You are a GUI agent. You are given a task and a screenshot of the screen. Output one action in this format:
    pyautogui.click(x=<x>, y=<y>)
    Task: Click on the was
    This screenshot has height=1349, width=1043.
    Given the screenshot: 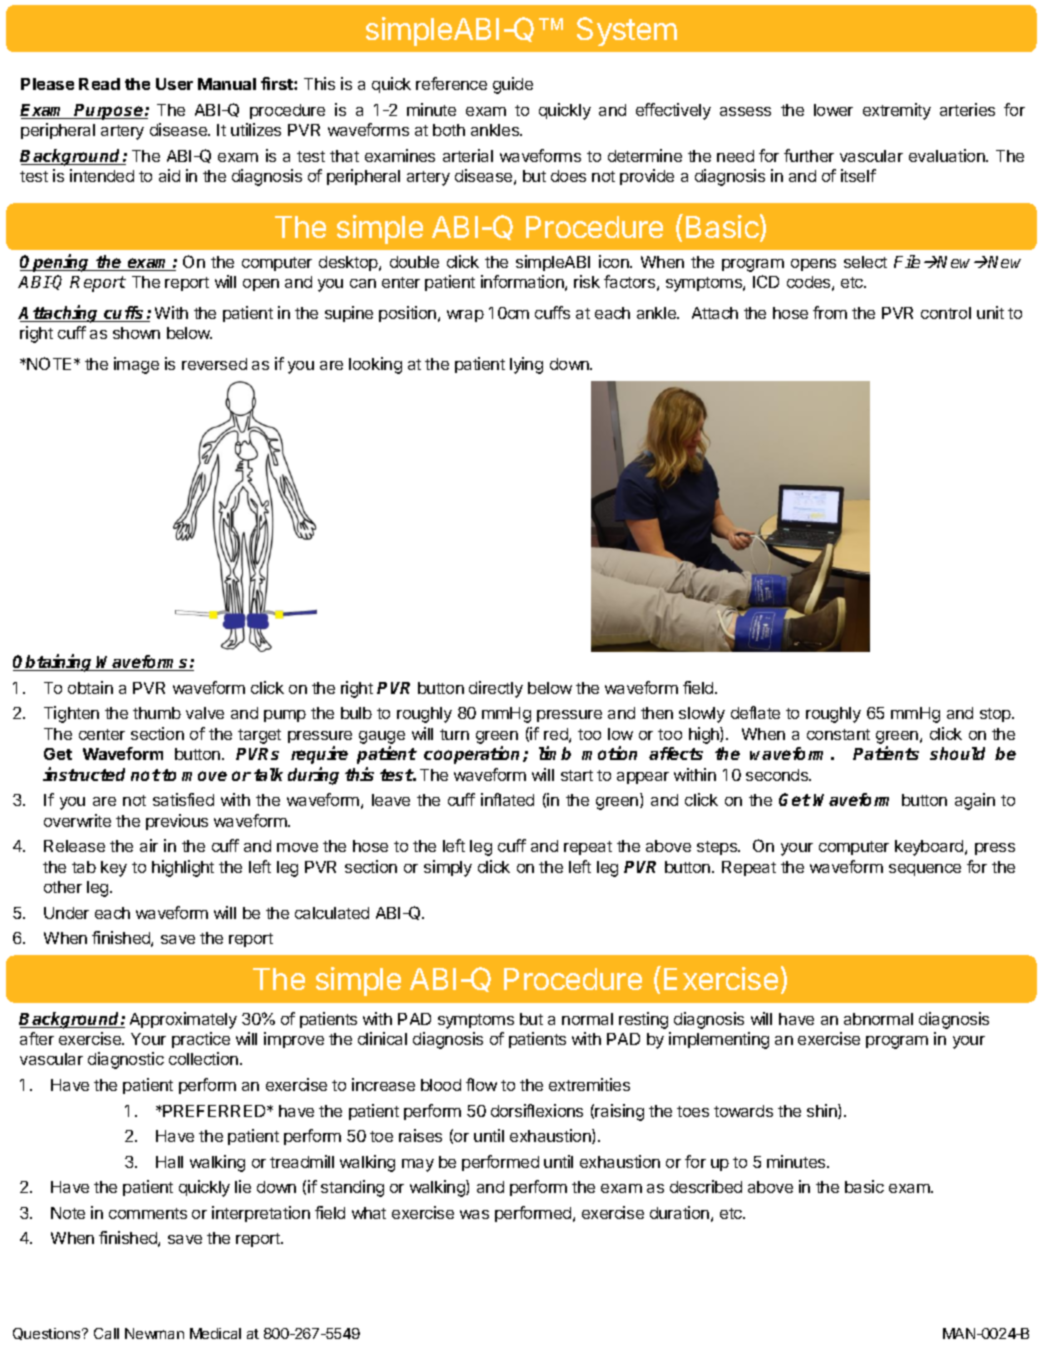 What is the action you would take?
    pyautogui.click(x=474, y=1214)
